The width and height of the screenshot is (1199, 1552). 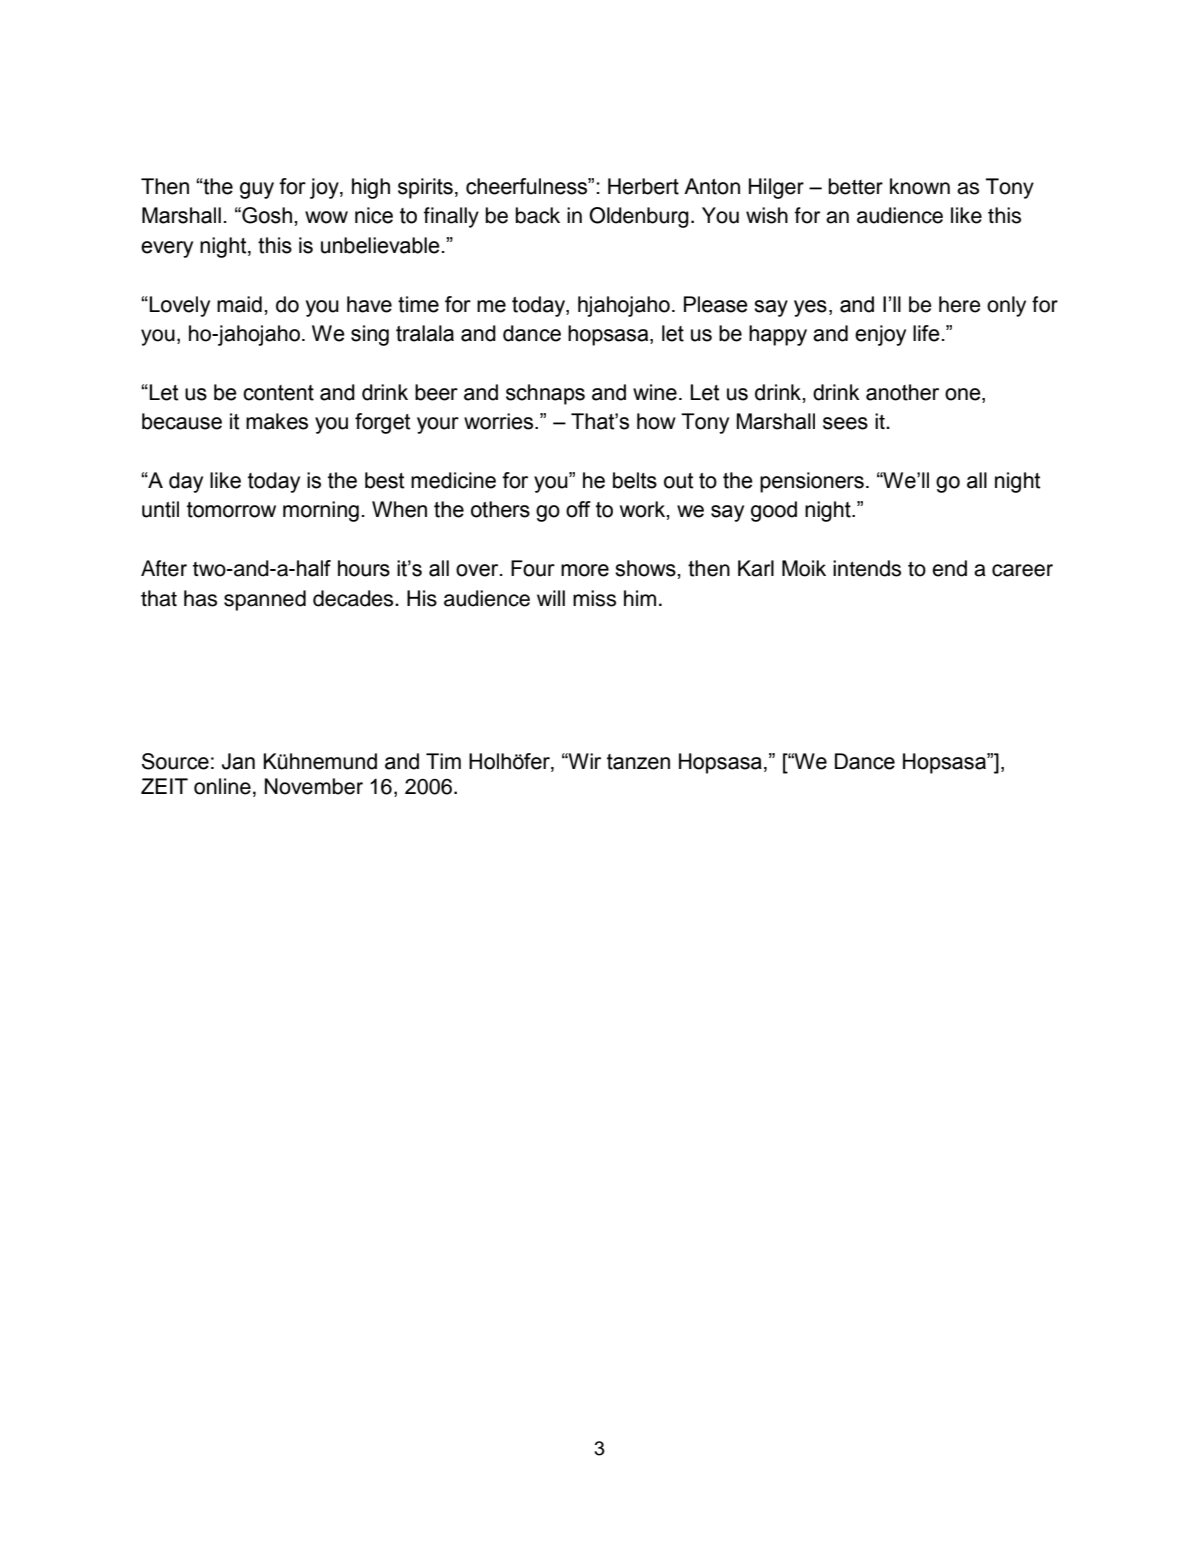 What do you see at coordinates (920, 186) in the screenshot?
I see `known` at bounding box center [920, 186].
